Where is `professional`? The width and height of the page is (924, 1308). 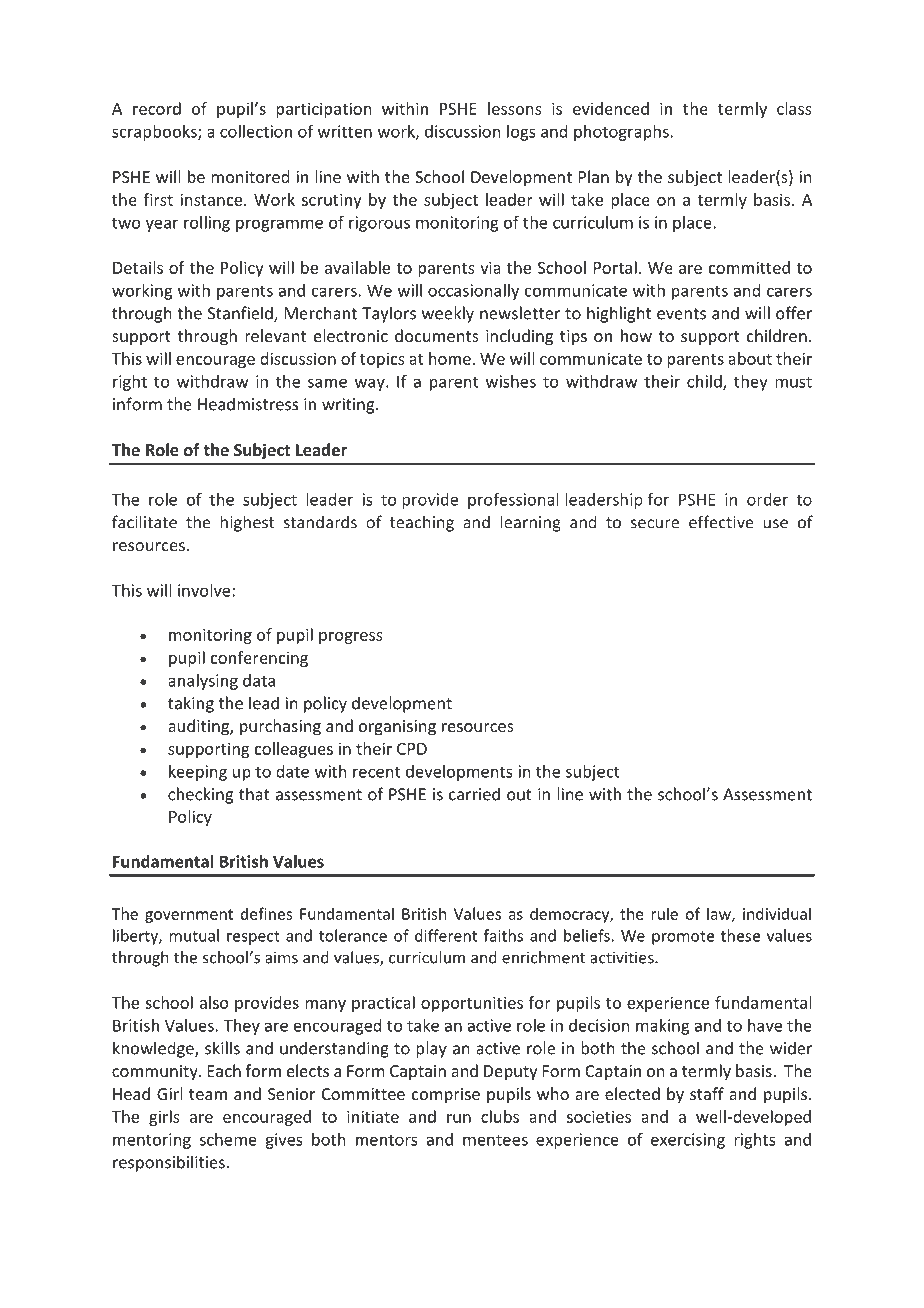 professional is located at coordinates (513, 501).
